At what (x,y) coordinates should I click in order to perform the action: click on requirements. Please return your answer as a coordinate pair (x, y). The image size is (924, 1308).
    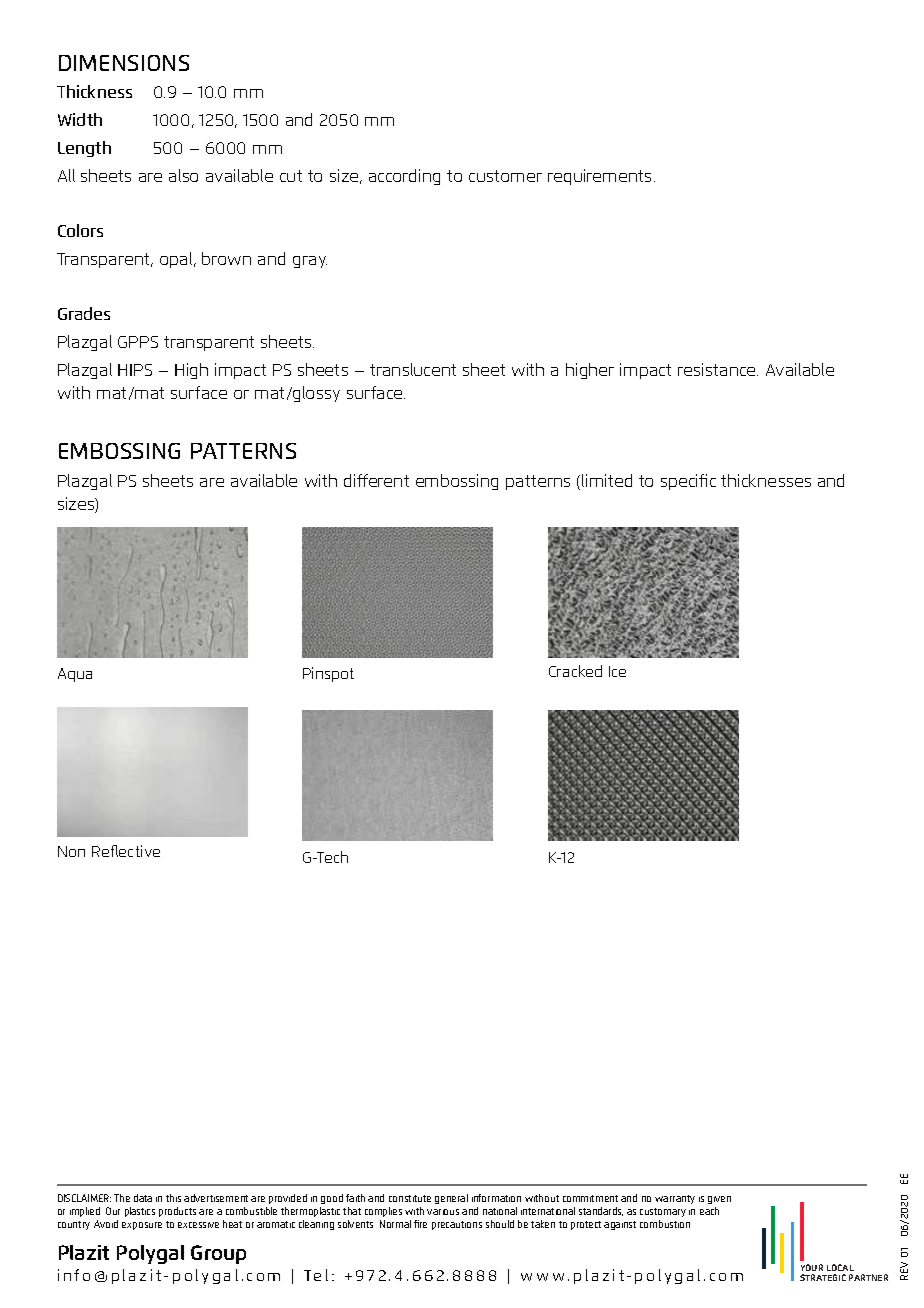
    Looking at the image, I should click on (599, 177).
